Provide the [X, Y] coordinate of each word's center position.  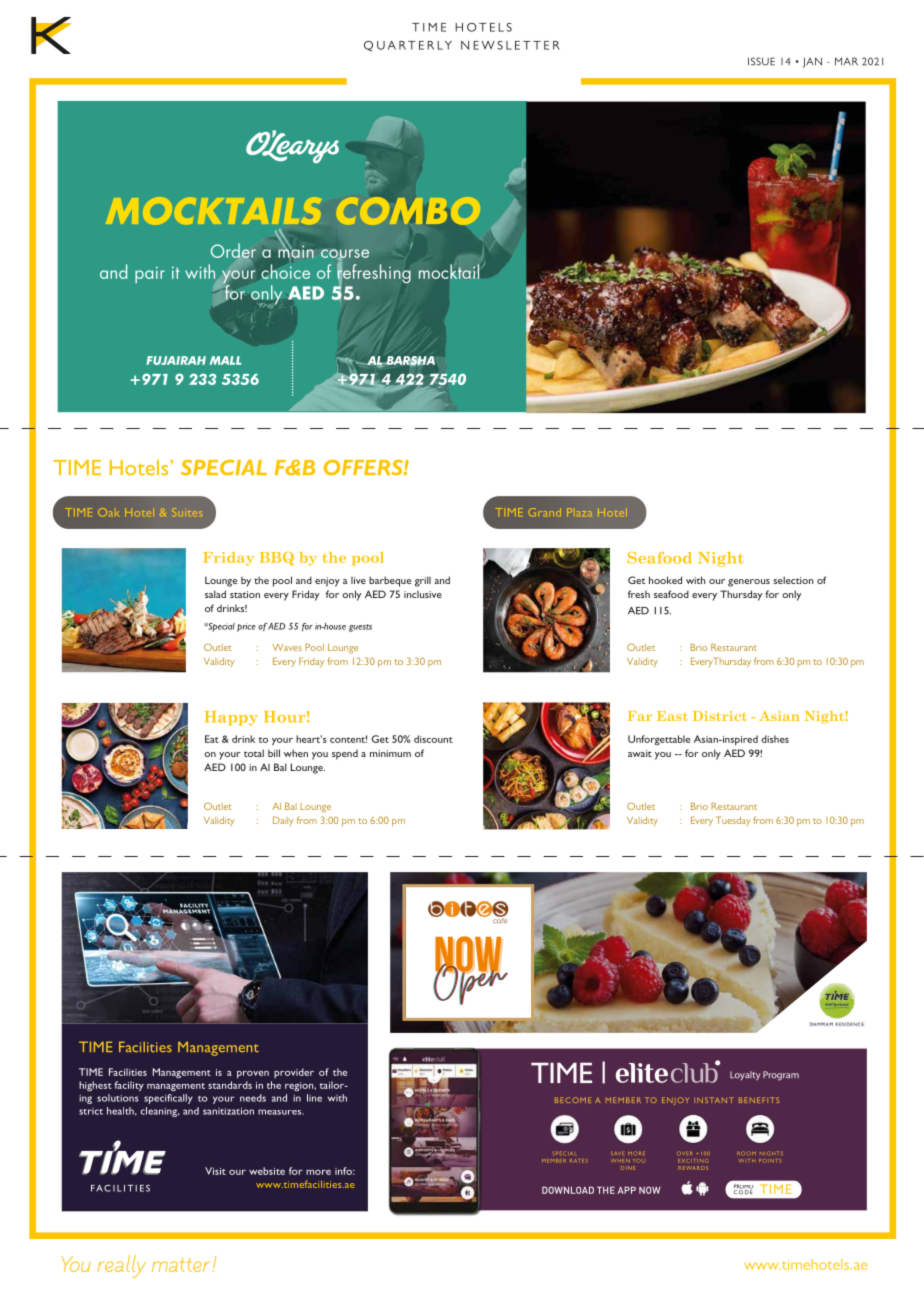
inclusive [423, 594]
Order [233, 250]
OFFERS [364, 467]
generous [749, 583]
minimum [390, 753]
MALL [225, 360]
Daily [283, 821]
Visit [215, 1171]
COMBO [408, 211]
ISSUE [761, 61]
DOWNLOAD [568, 1190]
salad [215, 594]
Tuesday [733, 821]
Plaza [579, 512]
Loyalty [745, 1076]
